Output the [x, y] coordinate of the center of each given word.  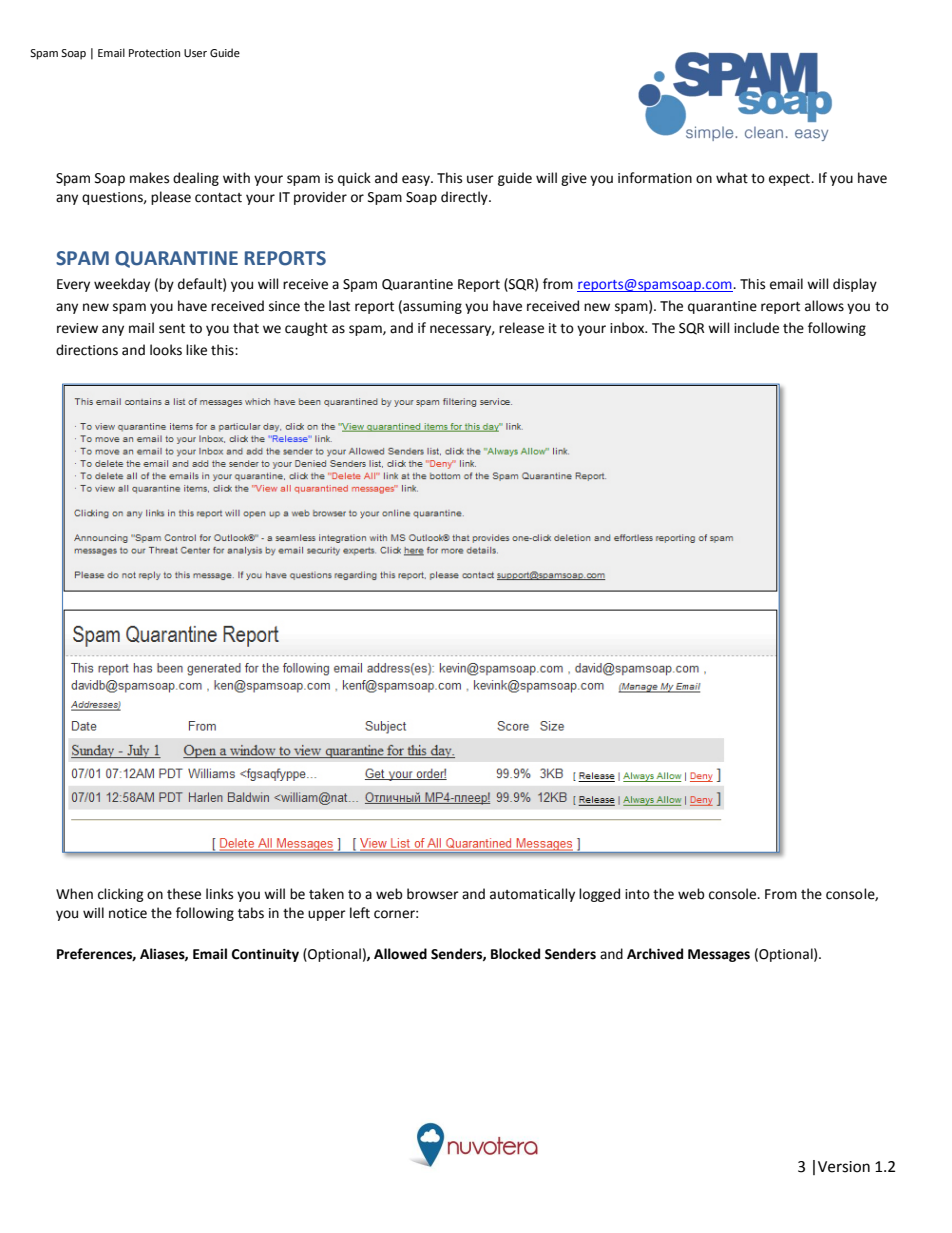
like [196, 350]
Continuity [265, 955]
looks [166, 350]
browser [433, 894]
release [521, 328]
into [637, 894]
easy [417, 180]
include [756, 328]
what [732, 178]
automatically [532, 895]
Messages [719, 955]
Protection [154, 53]
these [184, 894]
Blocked [515, 954]
